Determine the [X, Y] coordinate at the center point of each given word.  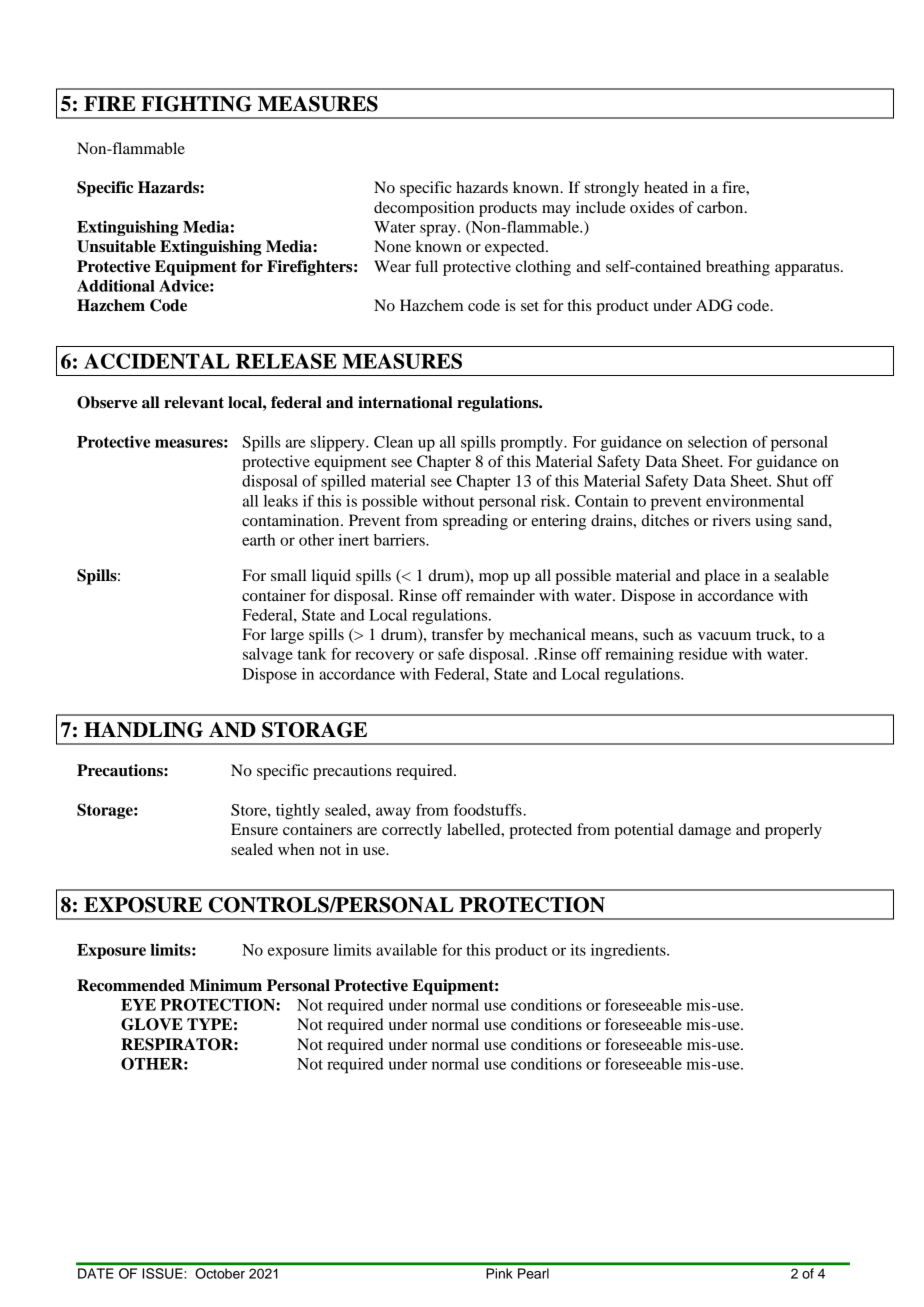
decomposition [424, 209]
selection [717, 442]
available [406, 950]
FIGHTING [196, 104]
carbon [721, 207]
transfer [457, 634]
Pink [499, 1273]
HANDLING [143, 730]
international [405, 402]
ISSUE [163, 1273]
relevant [194, 402]
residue [703, 654]
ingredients [629, 952]
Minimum [226, 985]
